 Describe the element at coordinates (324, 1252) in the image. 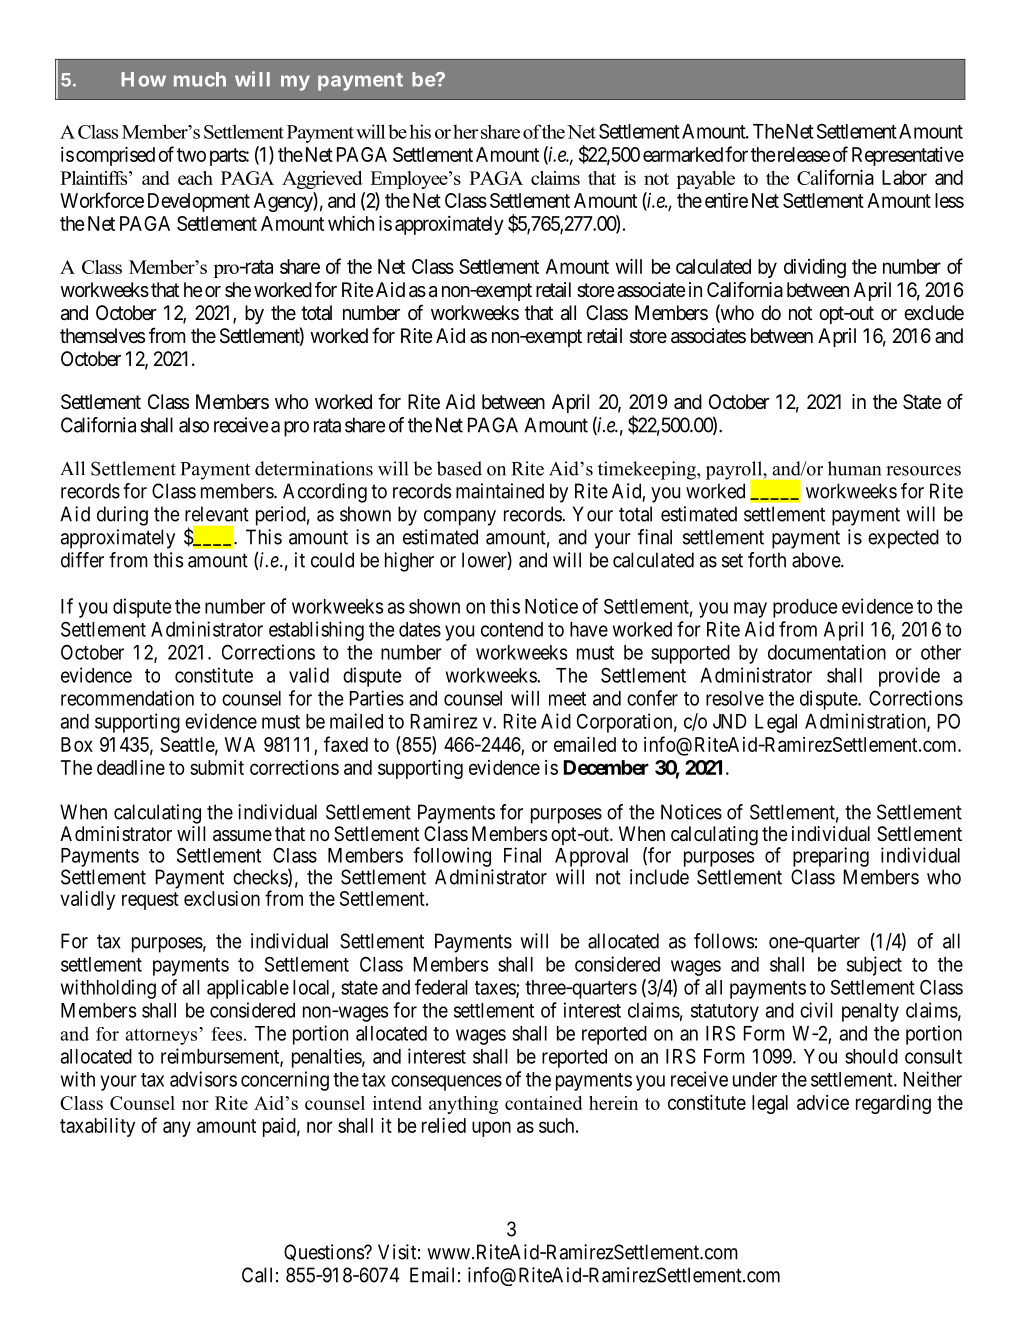

I see `Questions` at that location.
